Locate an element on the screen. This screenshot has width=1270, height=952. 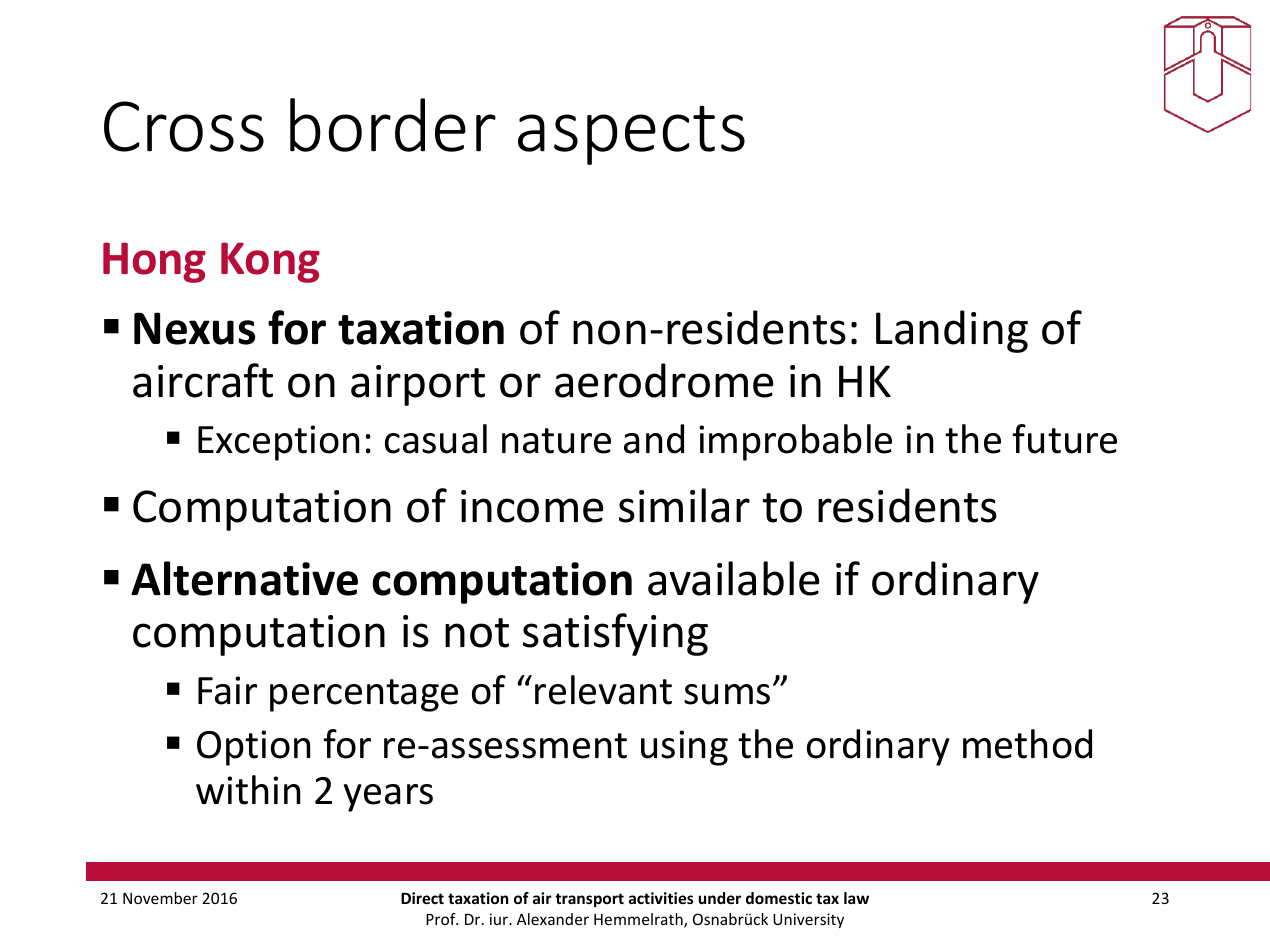
Landing is located at coordinates (952, 331).
